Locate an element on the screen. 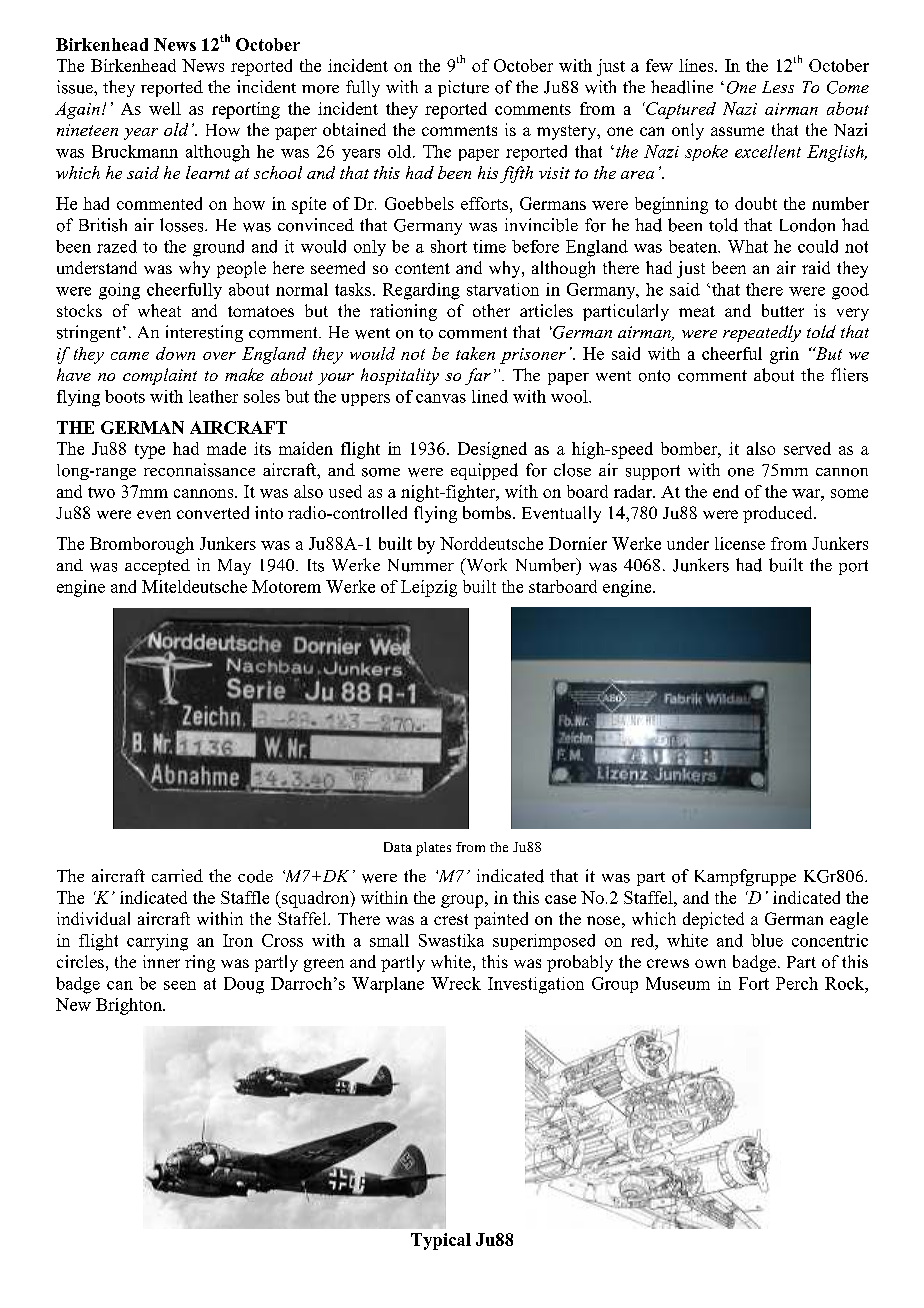 The image size is (924, 1308). Less is located at coordinates (778, 87).
